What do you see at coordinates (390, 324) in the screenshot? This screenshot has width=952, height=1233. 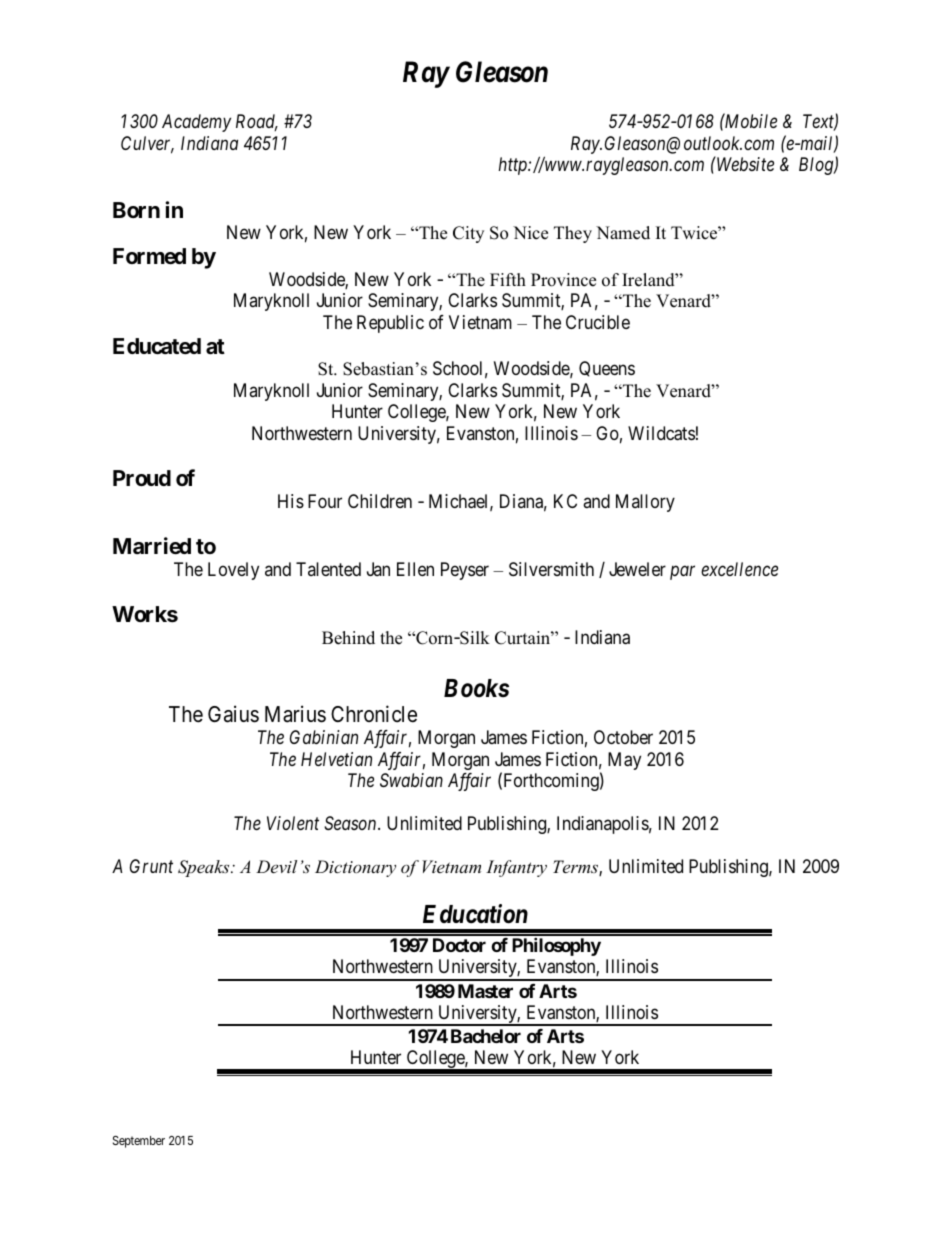 I see `Republic` at bounding box center [390, 324].
